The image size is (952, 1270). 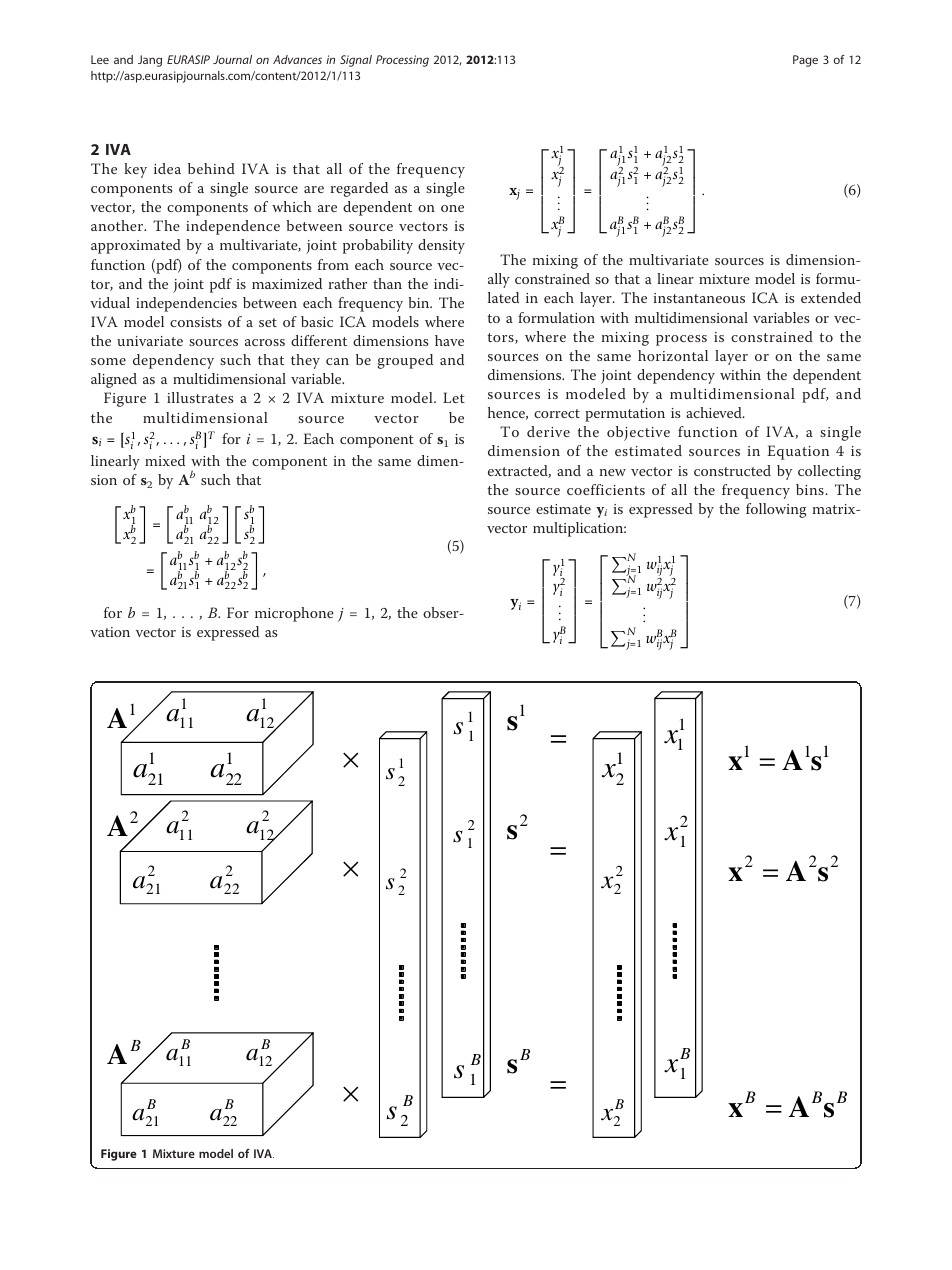 I want to click on Signal, so click(x=356, y=61).
